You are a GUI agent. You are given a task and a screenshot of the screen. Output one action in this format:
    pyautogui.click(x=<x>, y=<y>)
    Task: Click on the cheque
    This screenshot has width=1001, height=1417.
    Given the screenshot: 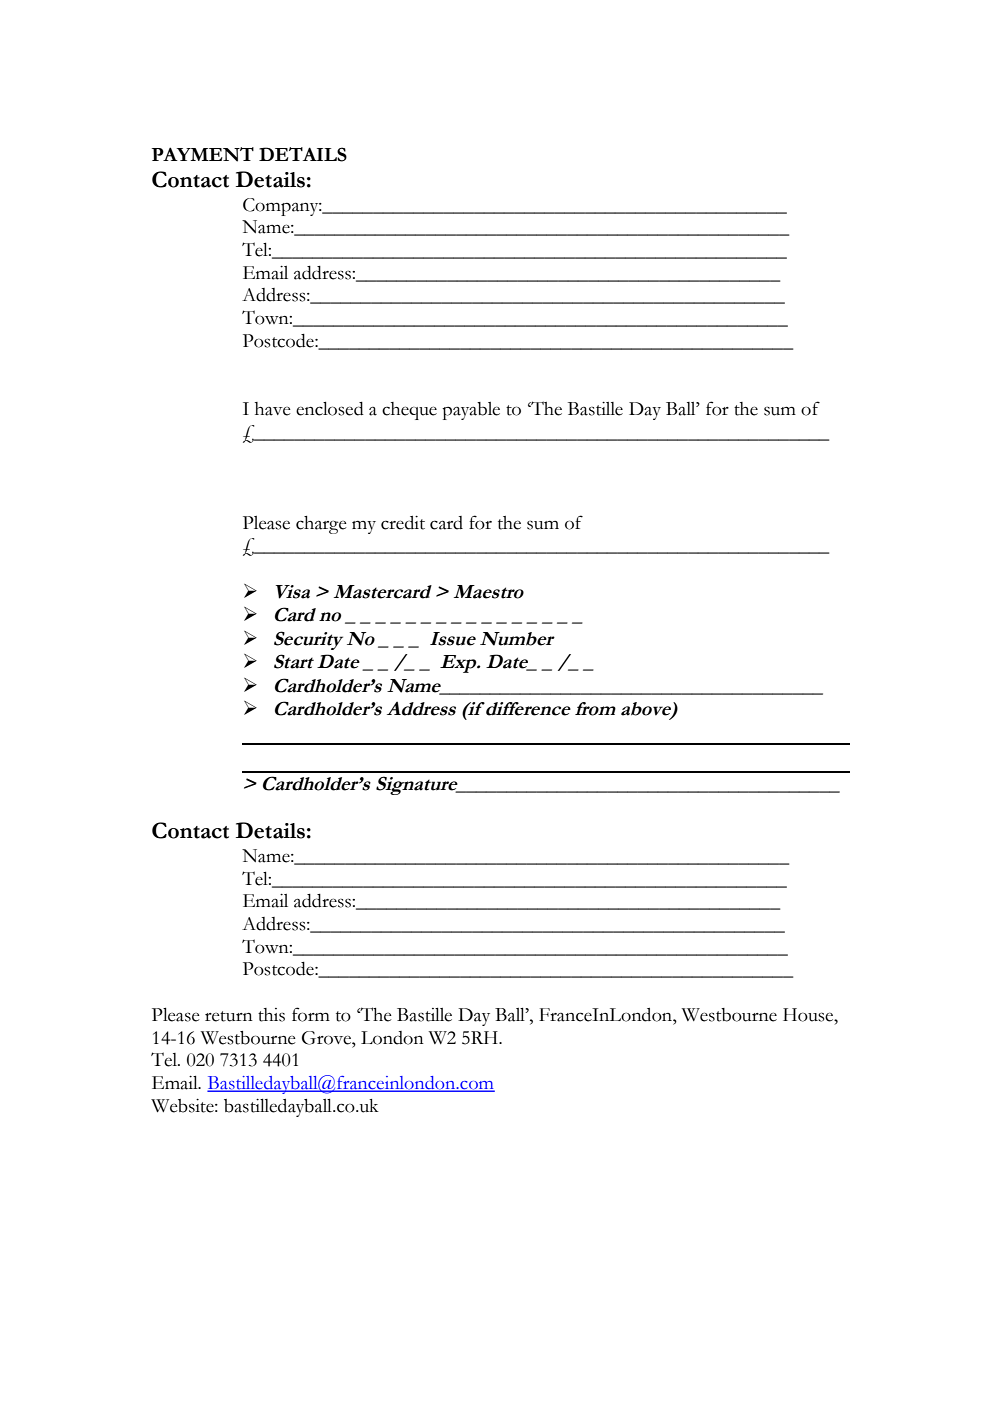 What is the action you would take?
    pyautogui.click(x=409, y=411)
